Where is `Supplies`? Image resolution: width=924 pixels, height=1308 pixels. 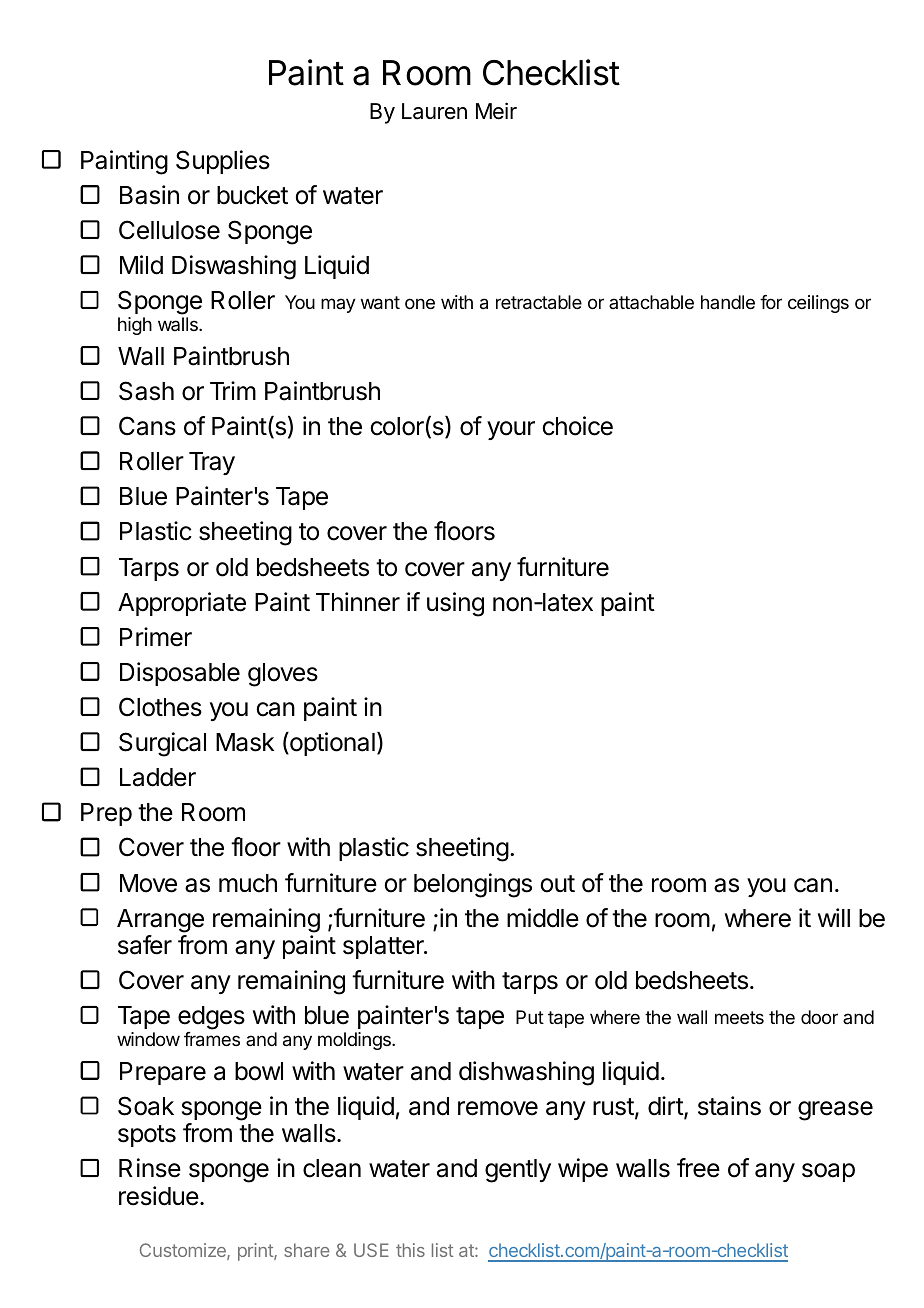 Supplies is located at coordinates (223, 162).
